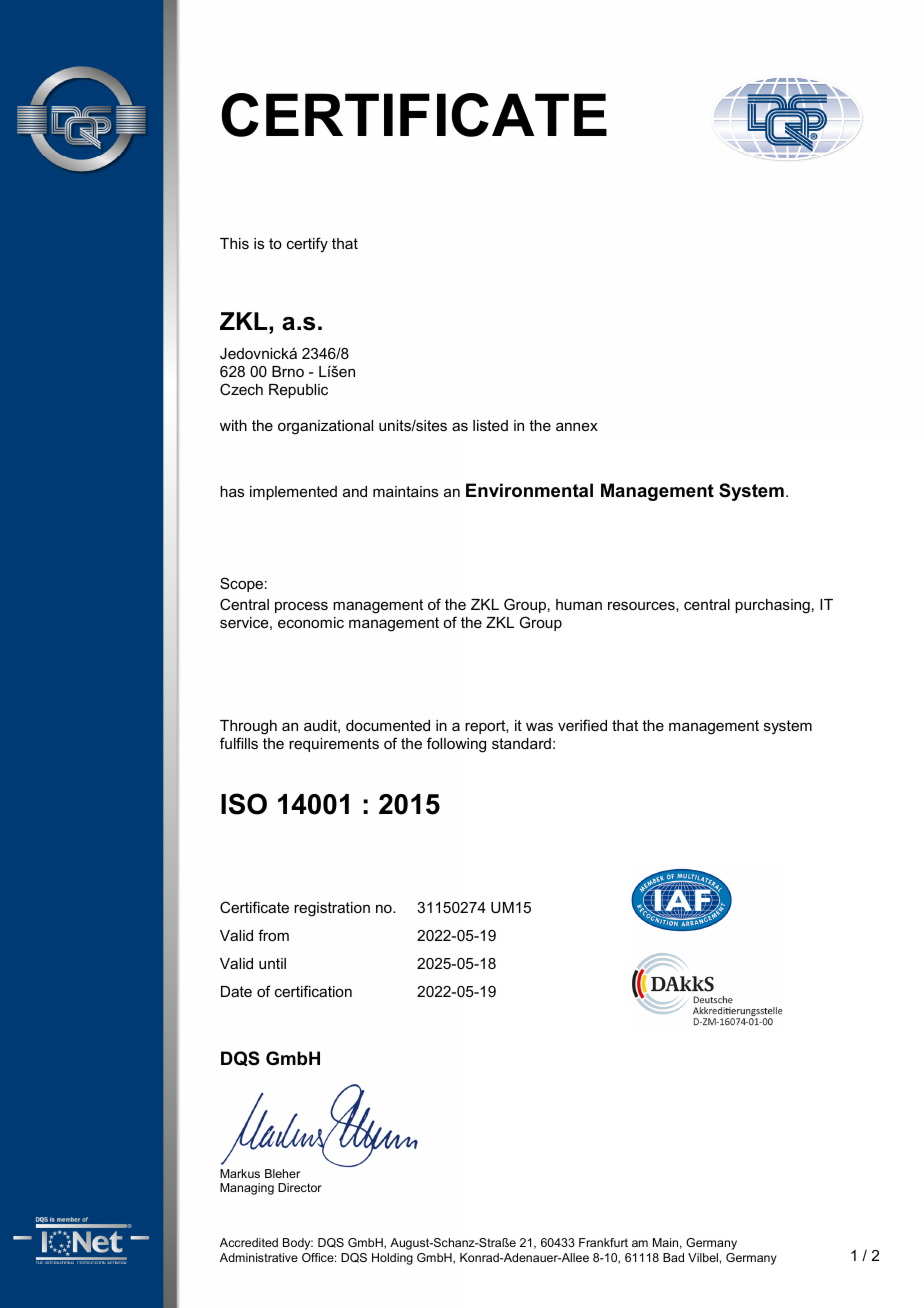 This screenshot has width=924, height=1308. Describe the element at coordinates (293, 493) in the screenshot. I see `implemented` at that location.
